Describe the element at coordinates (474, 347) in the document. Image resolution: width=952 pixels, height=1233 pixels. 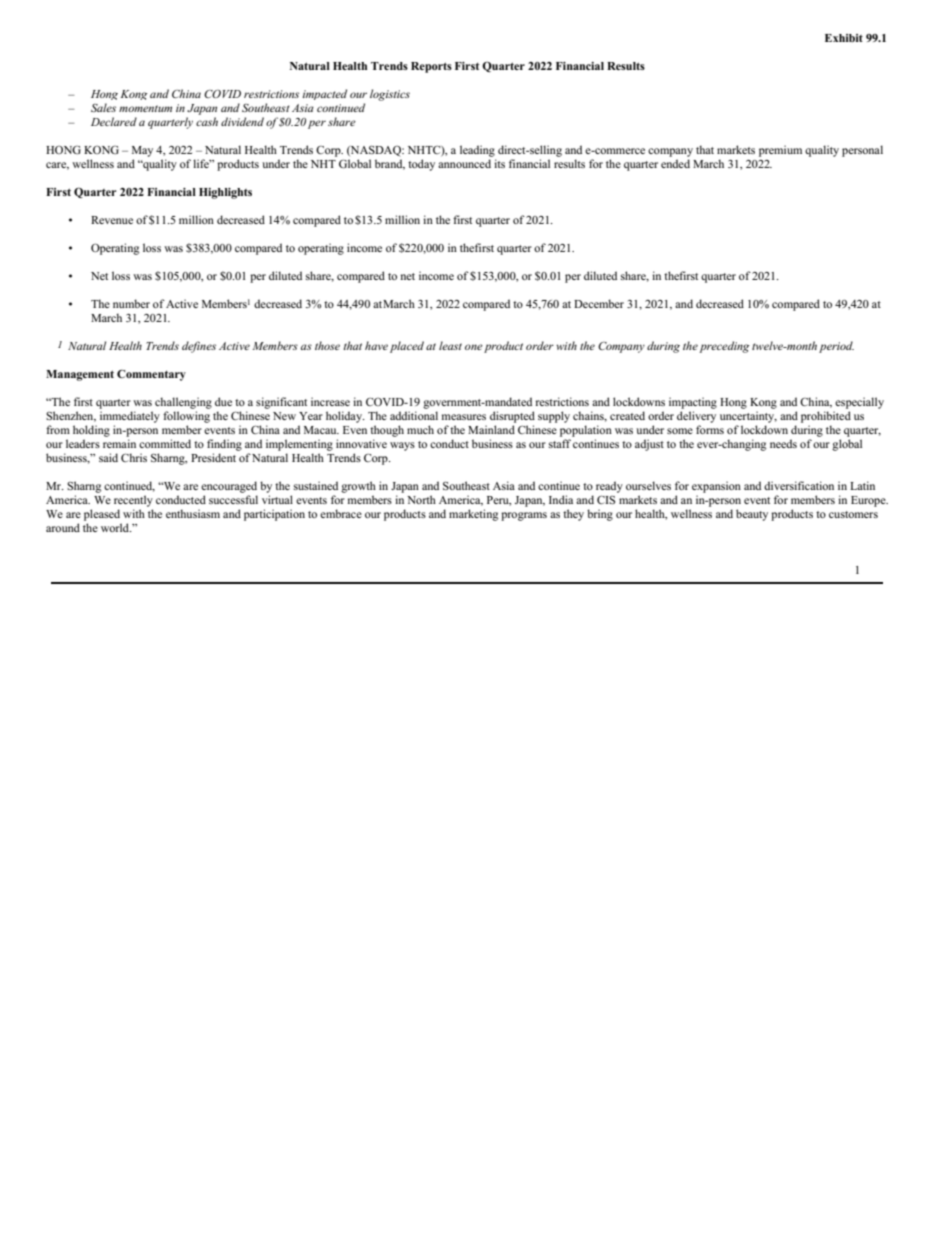
I see `one` at that location.
